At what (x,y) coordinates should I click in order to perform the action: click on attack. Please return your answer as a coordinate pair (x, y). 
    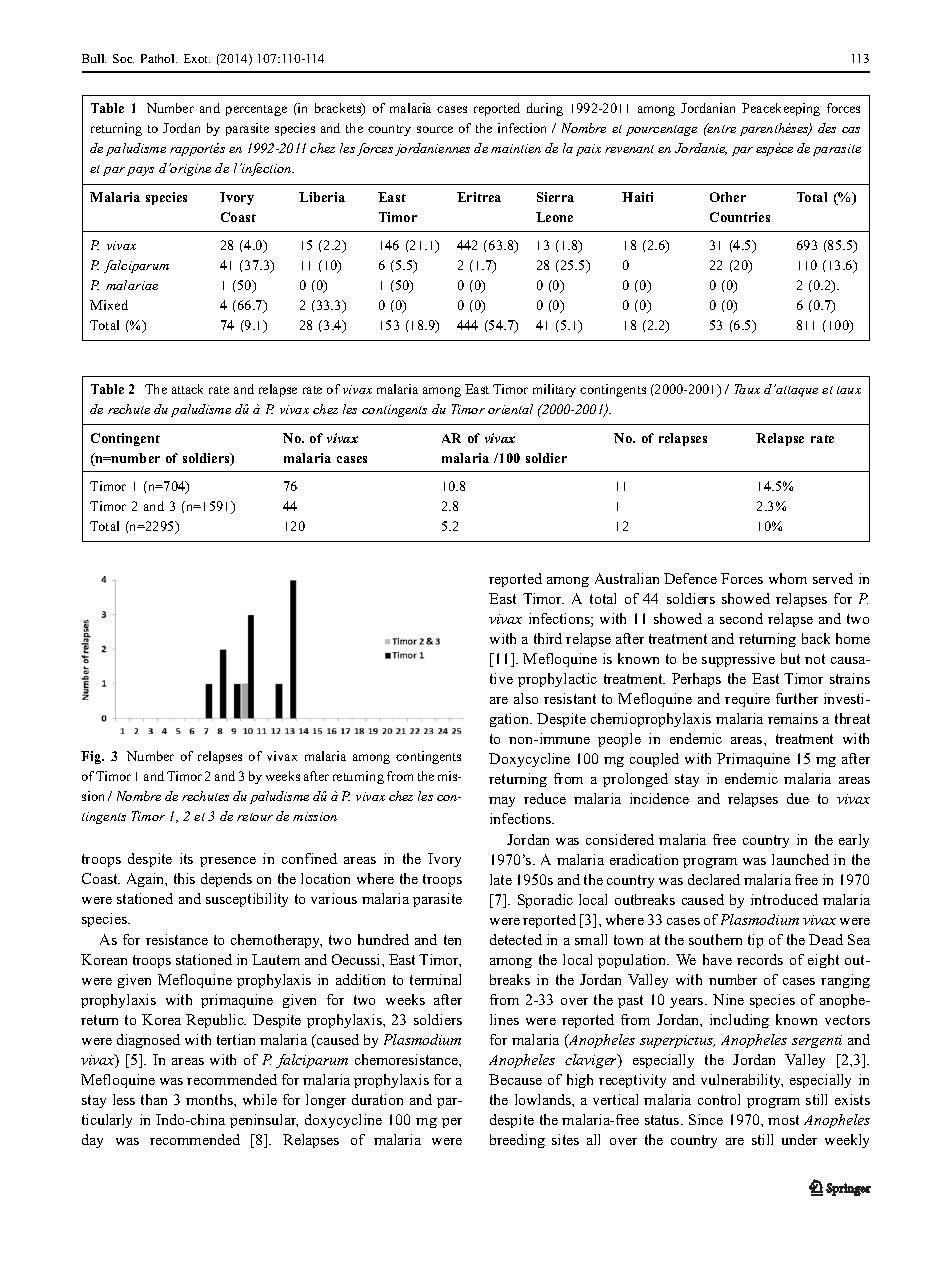
    Looking at the image, I should click on (187, 389).
